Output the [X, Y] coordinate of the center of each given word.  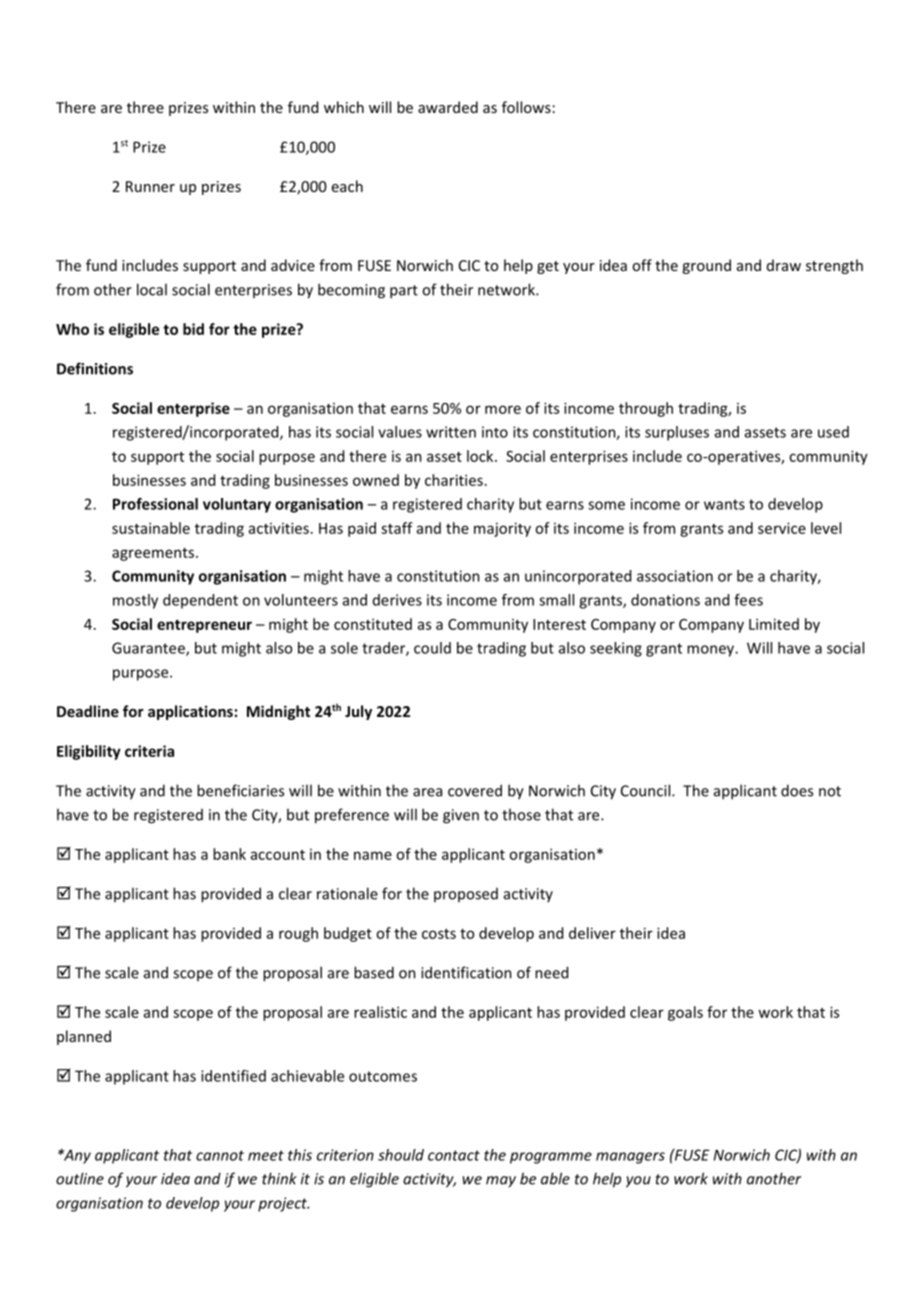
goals [685, 1013]
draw [784, 265]
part [404, 292]
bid [193, 329]
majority [502, 529]
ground [706, 266]
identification [466, 972]
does [797, 790]
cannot [220, 1155]
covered [475, 790]
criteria [149, 751]
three [145, 107]
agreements [153, 554]
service [782, 528]
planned [84, 1037]
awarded [448, 107]
